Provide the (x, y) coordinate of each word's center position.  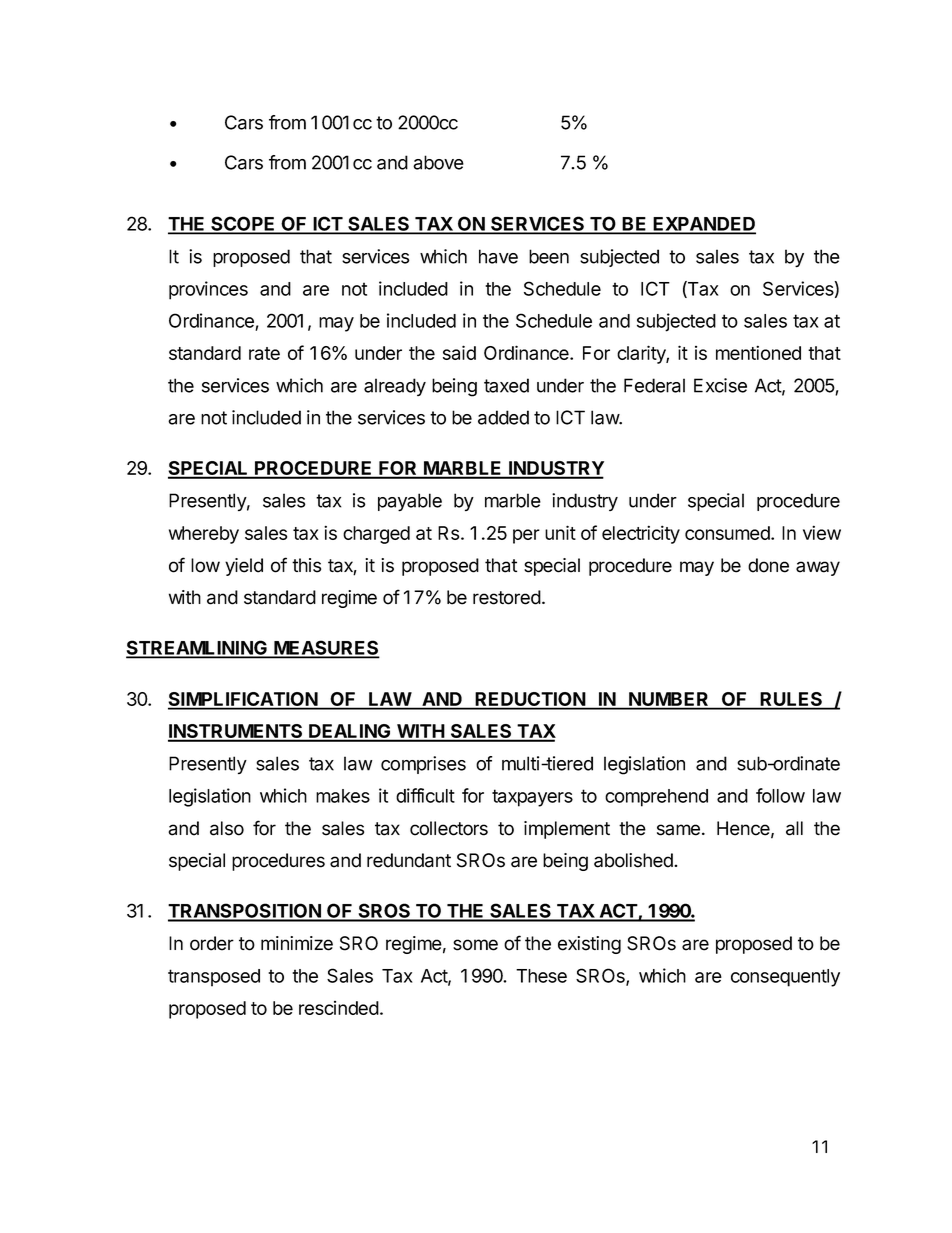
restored (507, 597)
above (438, 162)
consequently (785, 978)
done (768, 565)
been (549, 256)
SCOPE (243, 225)
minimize (297, 943)
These (541, 976)
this (306, 565)
